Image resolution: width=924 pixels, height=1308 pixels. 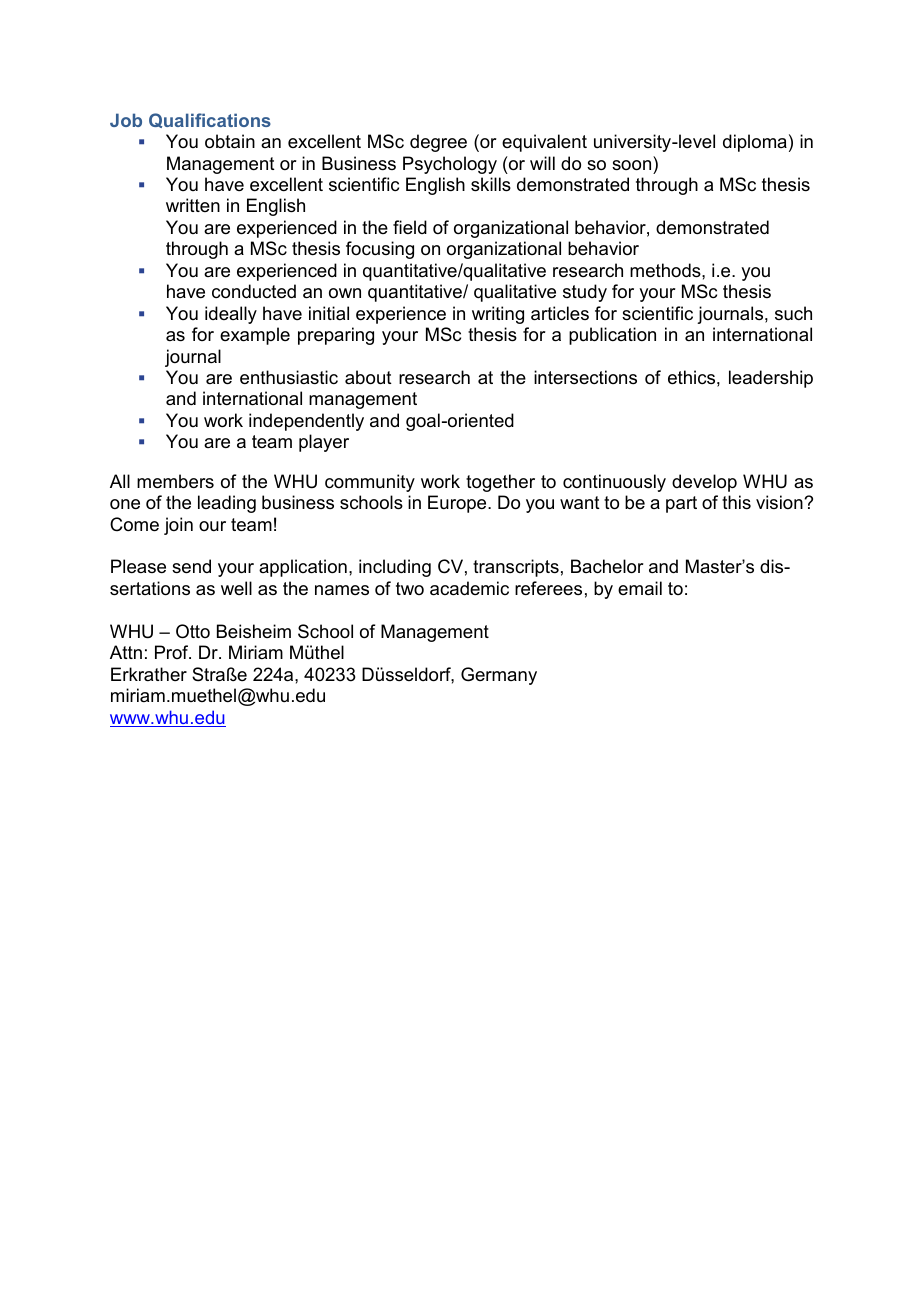 I want to click on leadership, so click(x=771, y=379).
